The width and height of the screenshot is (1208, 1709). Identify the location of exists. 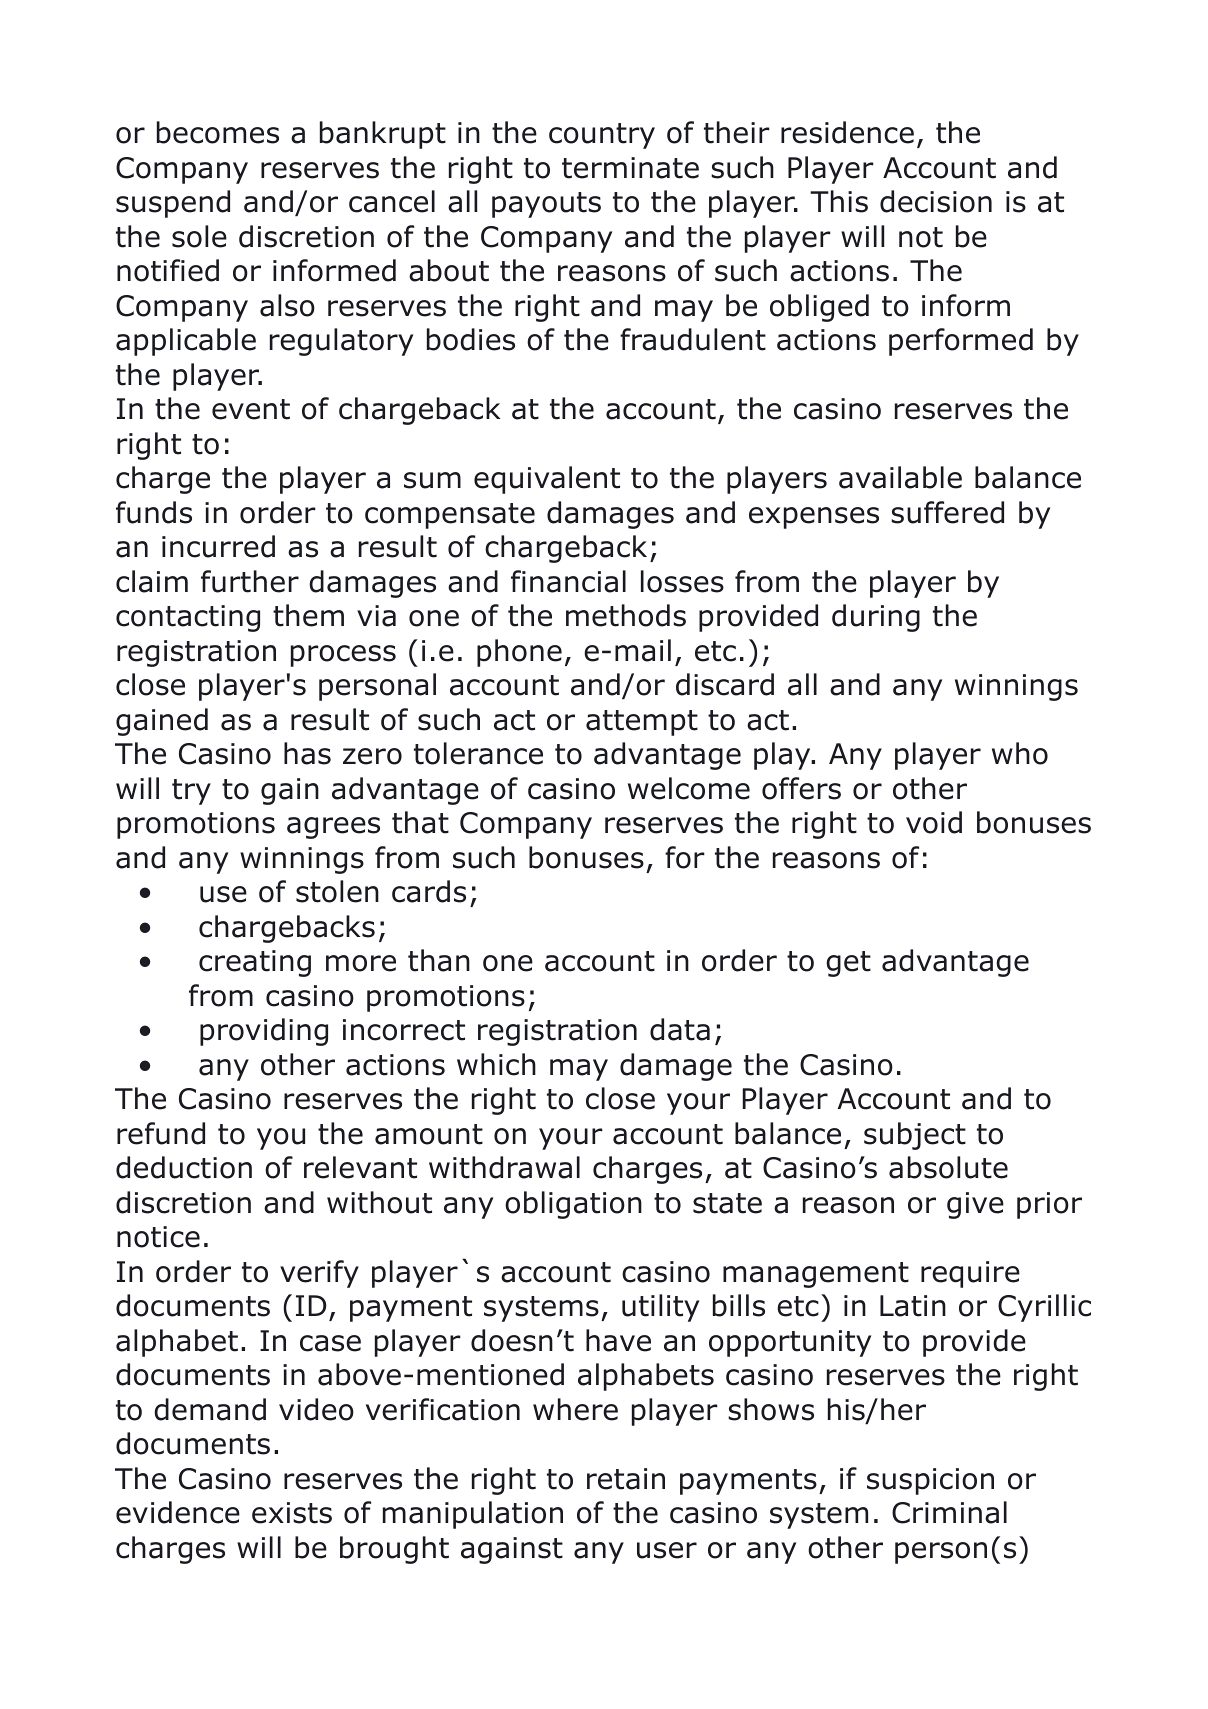
(292, 1513).
